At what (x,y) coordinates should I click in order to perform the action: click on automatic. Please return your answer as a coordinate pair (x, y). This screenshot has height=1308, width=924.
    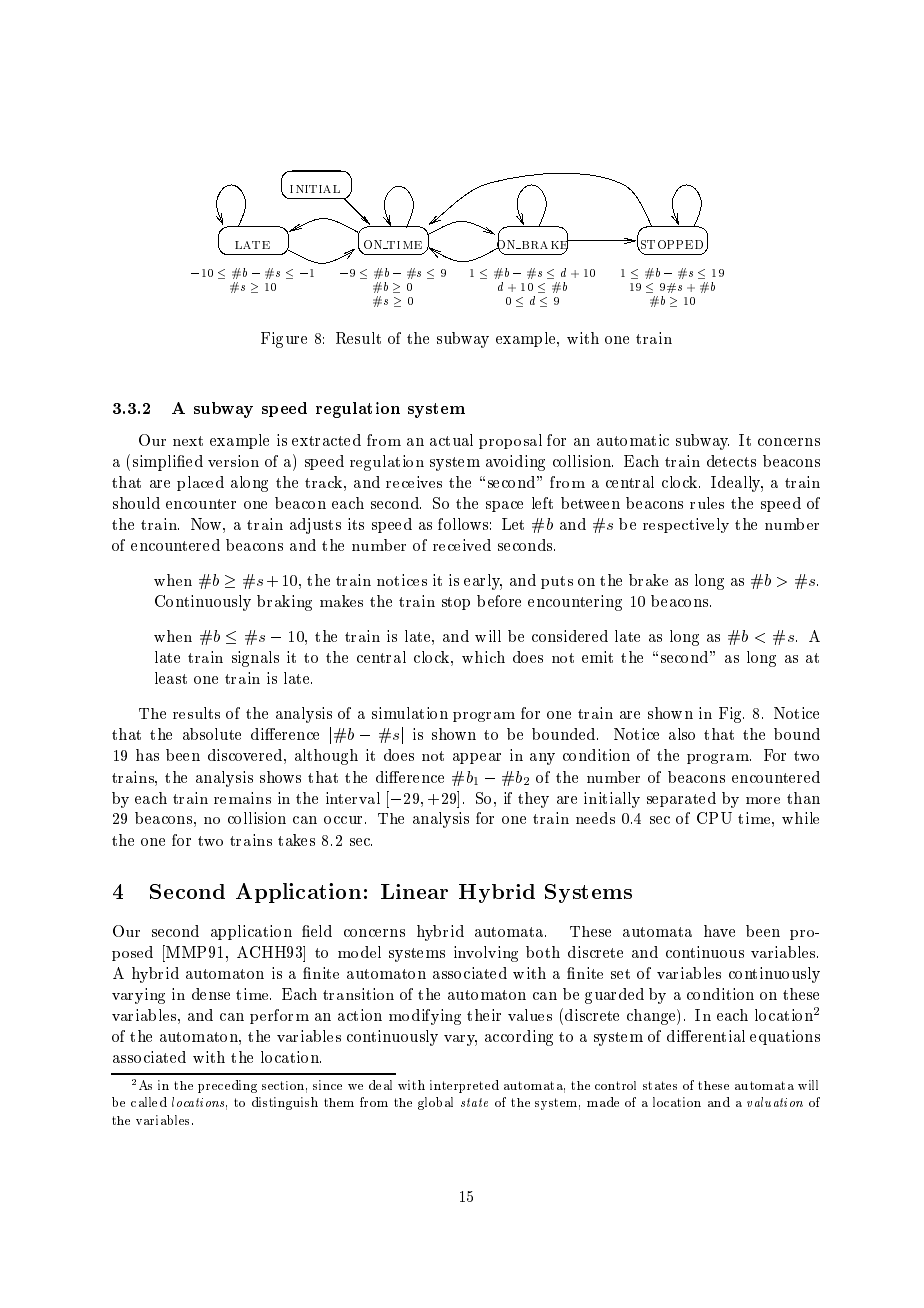
    Looking at the image, I should click on (633, 440).
